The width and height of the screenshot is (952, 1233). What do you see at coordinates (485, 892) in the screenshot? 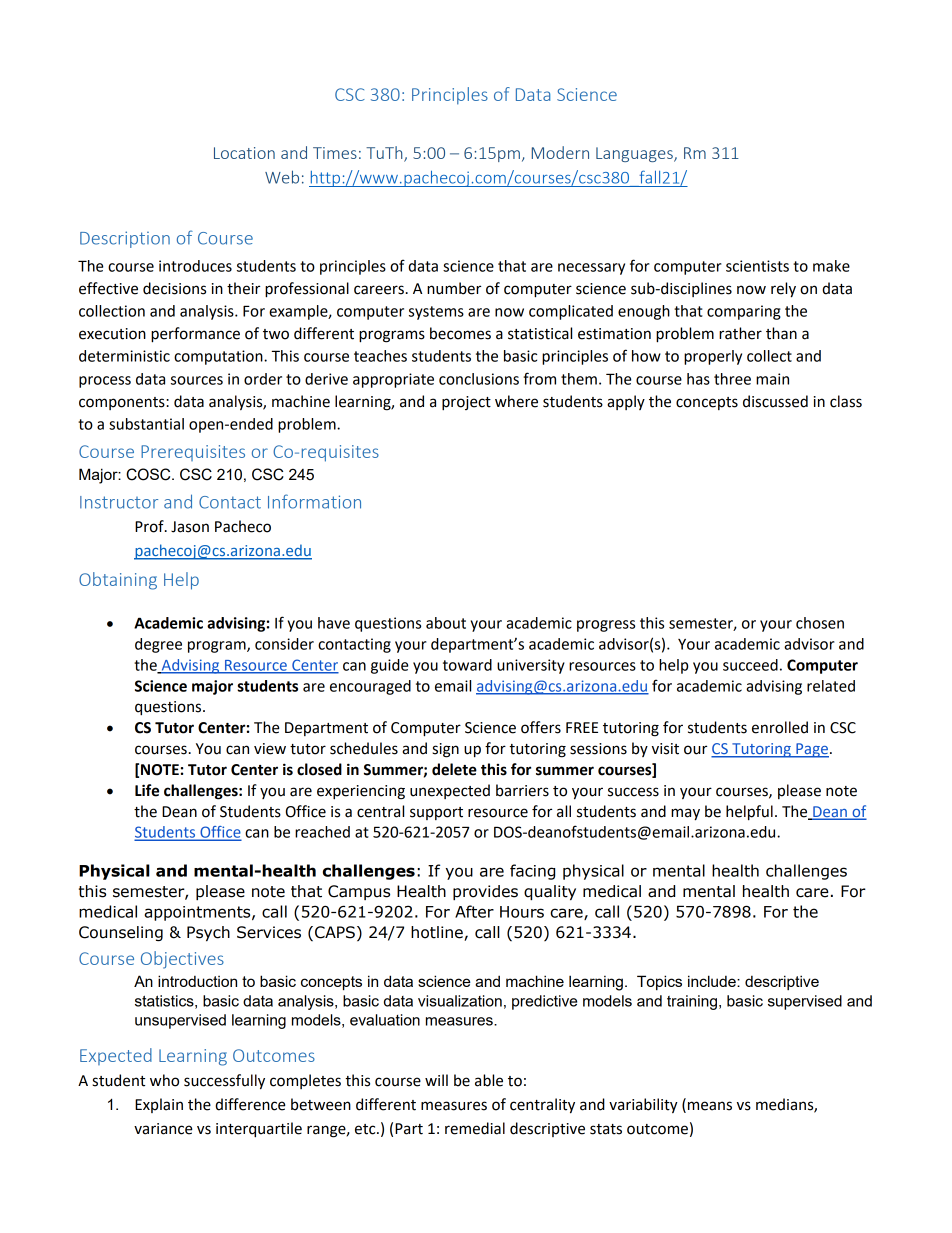
I see `provides` at bounding box center [485, 892].
